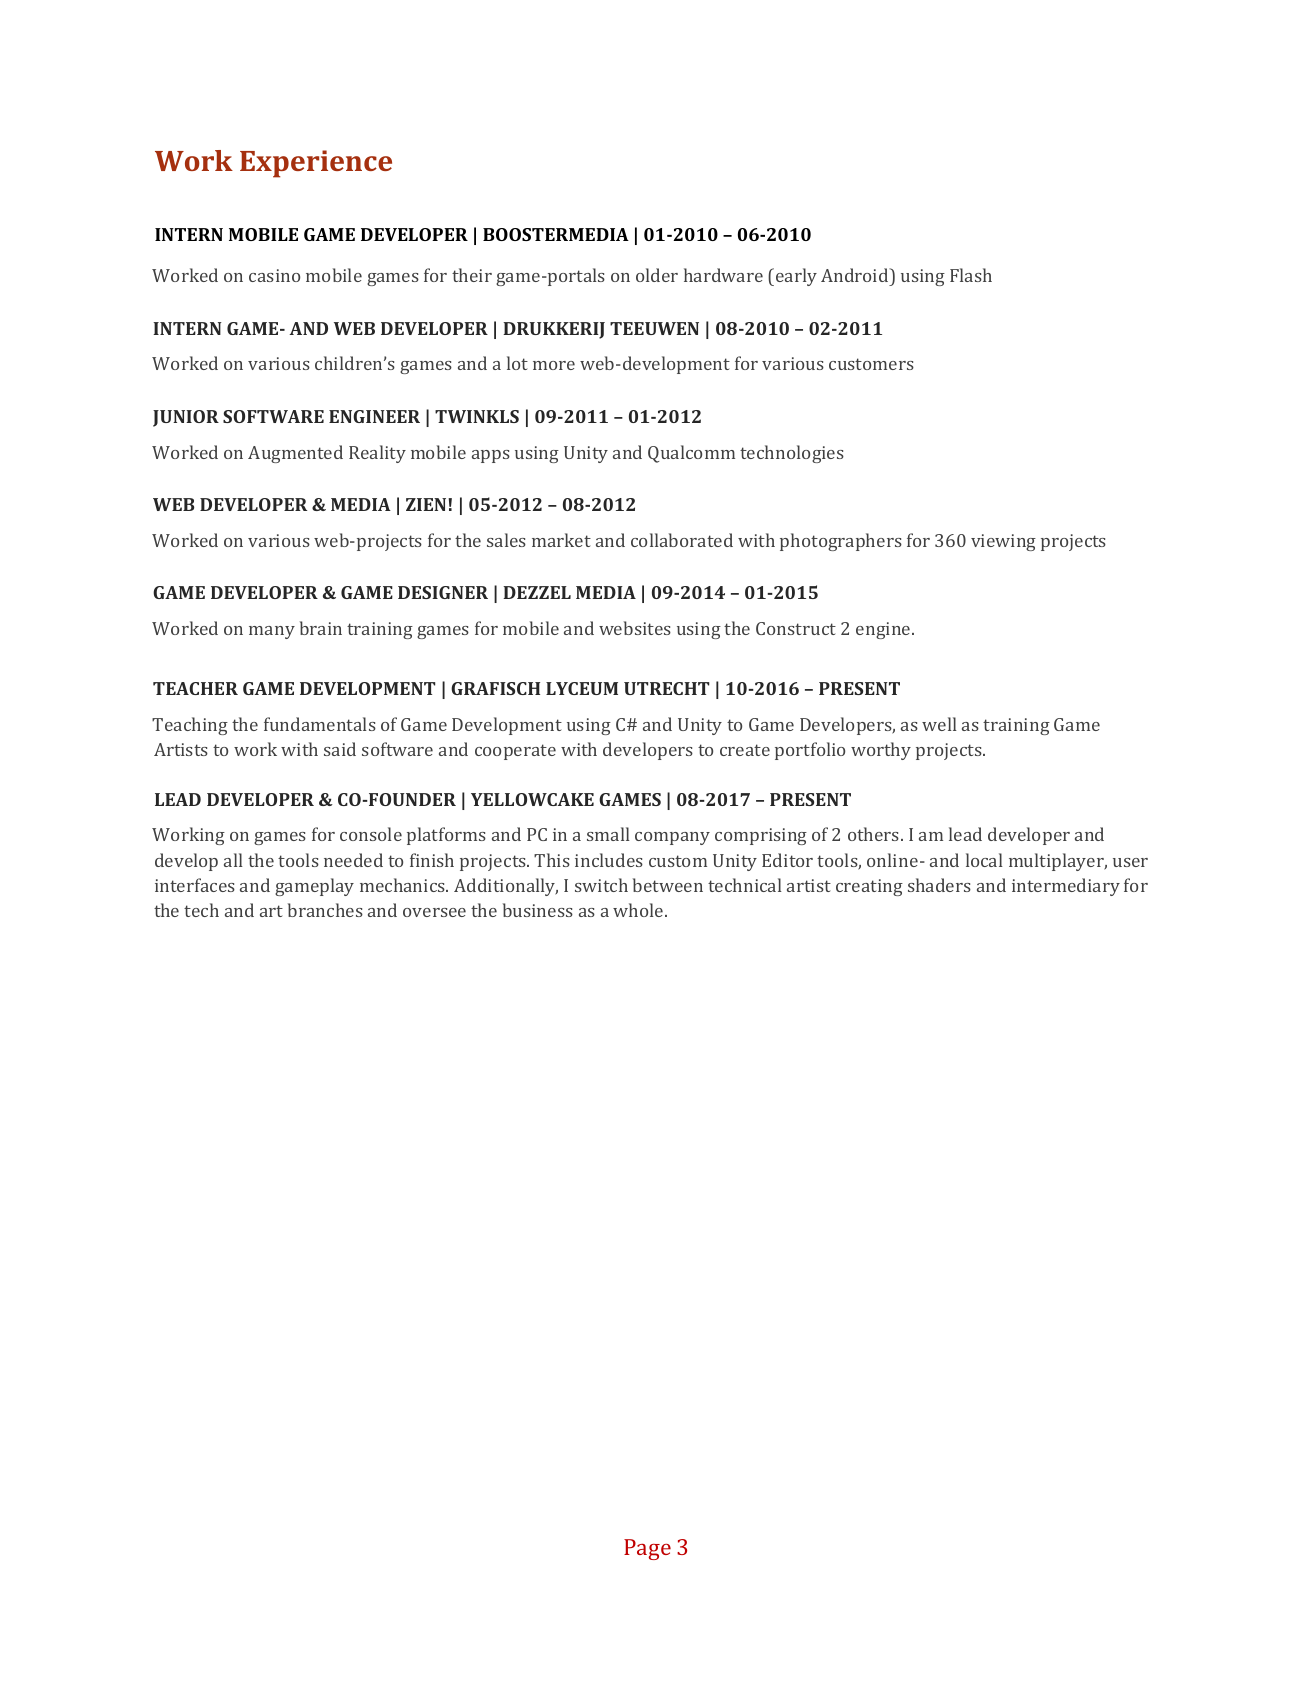 This document has width=1313, height=1700. I want to click on older, so click(657, 275).
